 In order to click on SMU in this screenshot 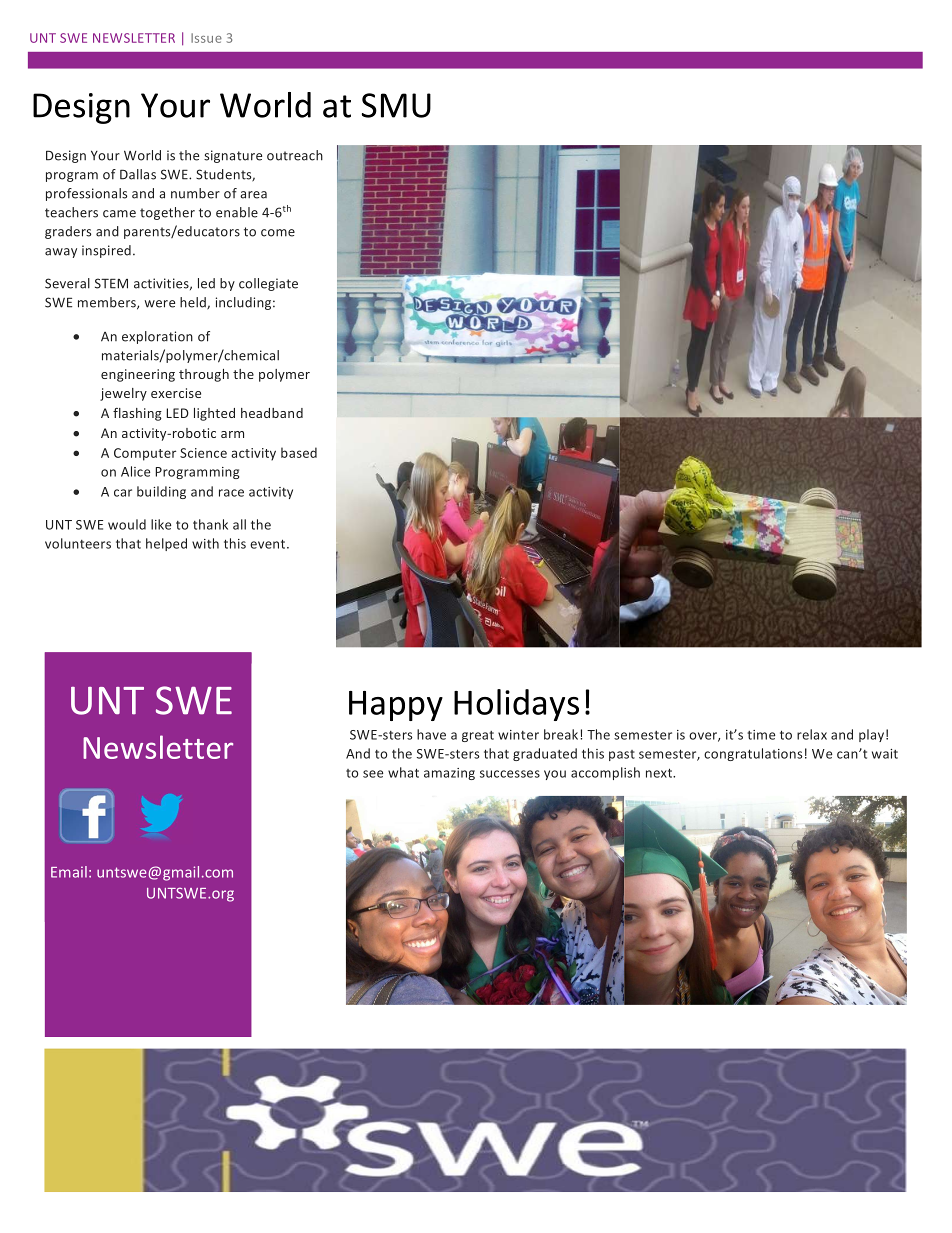, I will do `click(396, 105)`.
